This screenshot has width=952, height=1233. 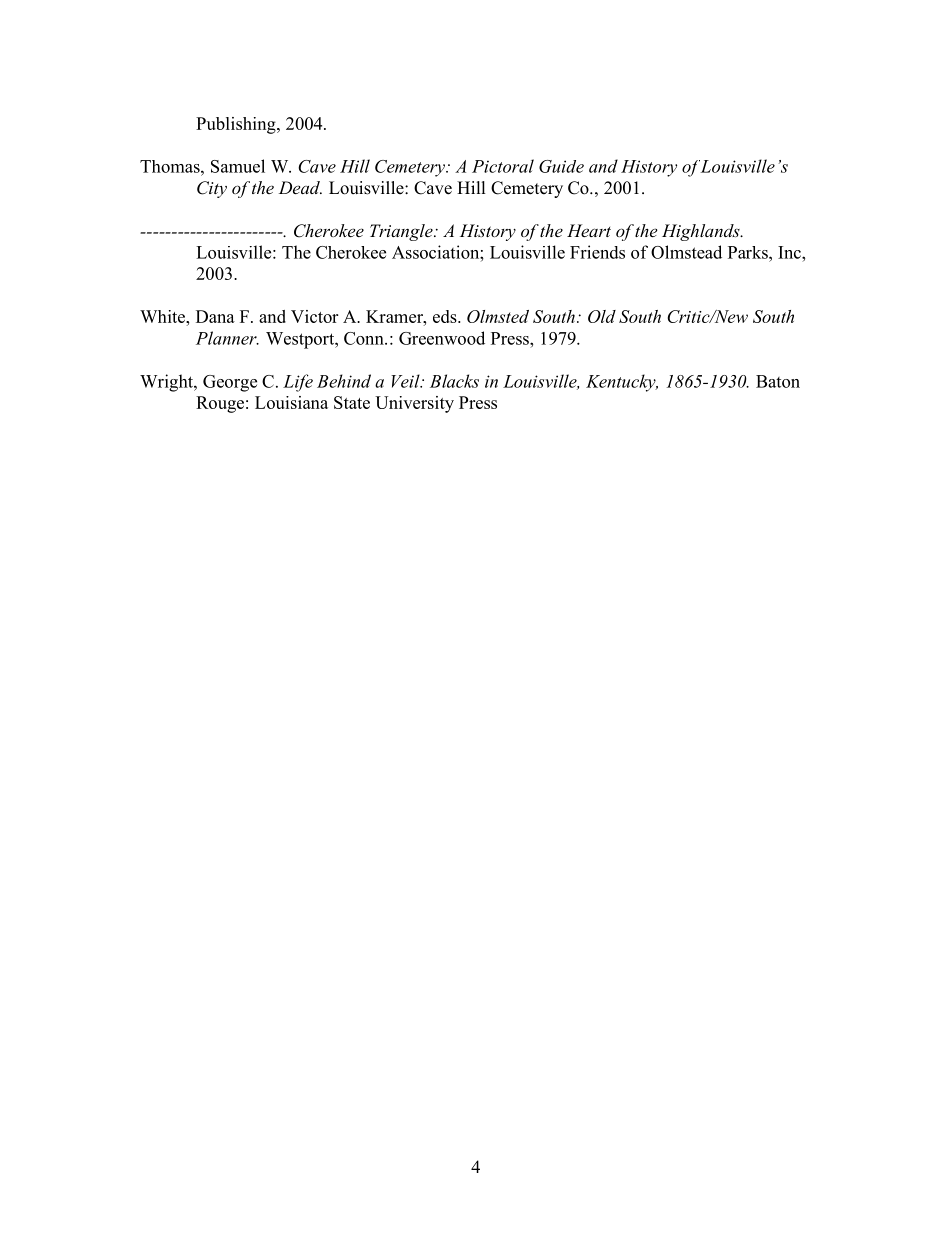 I want to click on Heart, so click(x=589, y=230).
